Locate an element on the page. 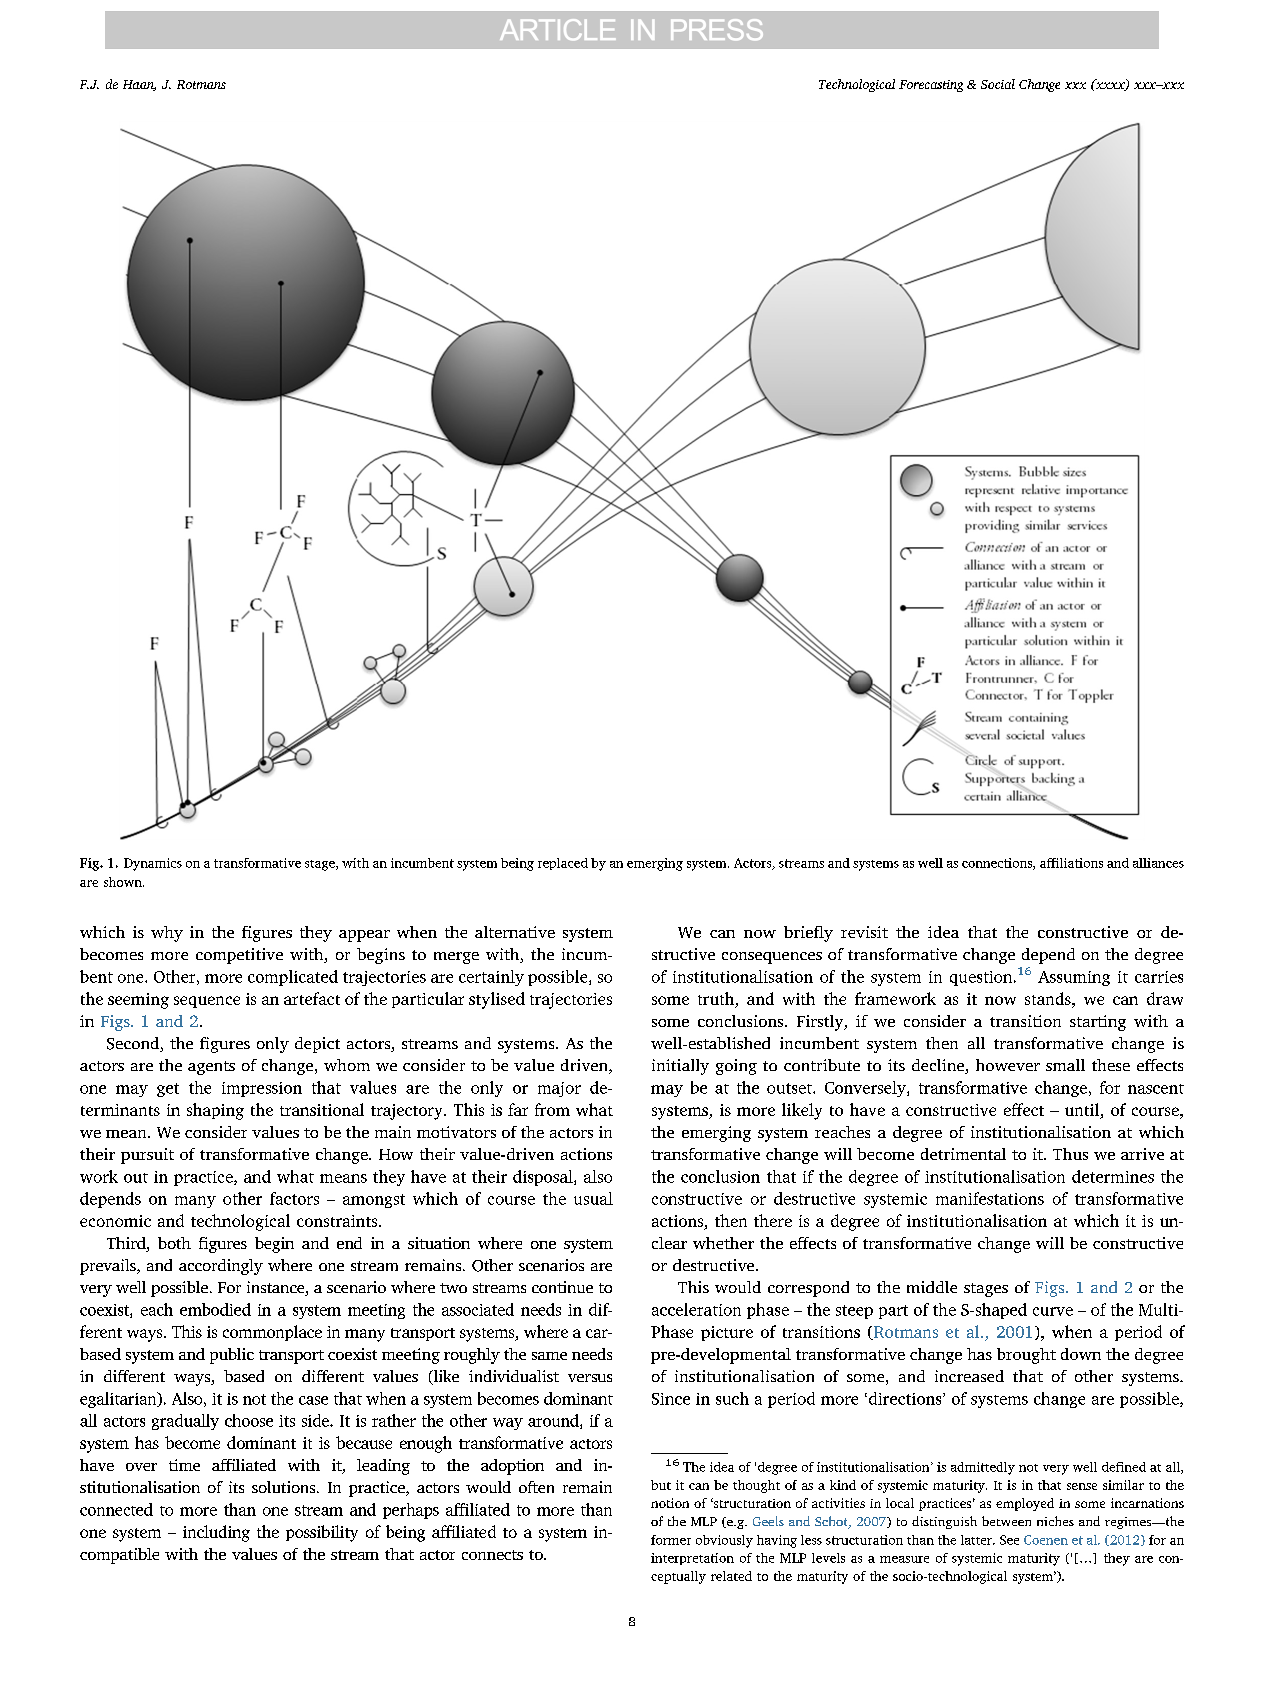 The width and height of the page is (1264, 1685). agents is located at coordinates (211, 1068).
